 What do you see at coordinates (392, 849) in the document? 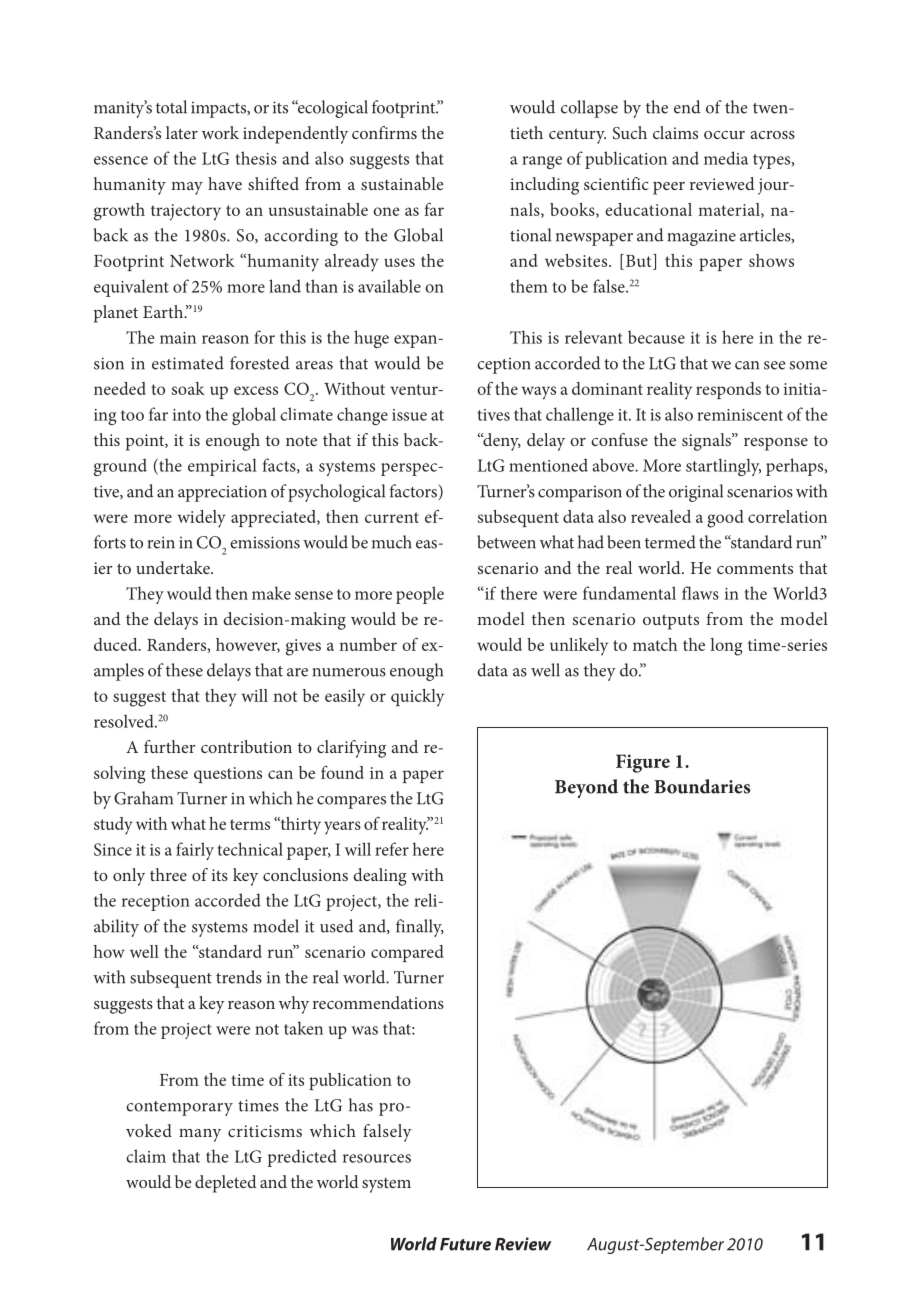
I see `refer` at bounding box center [392, 849].
